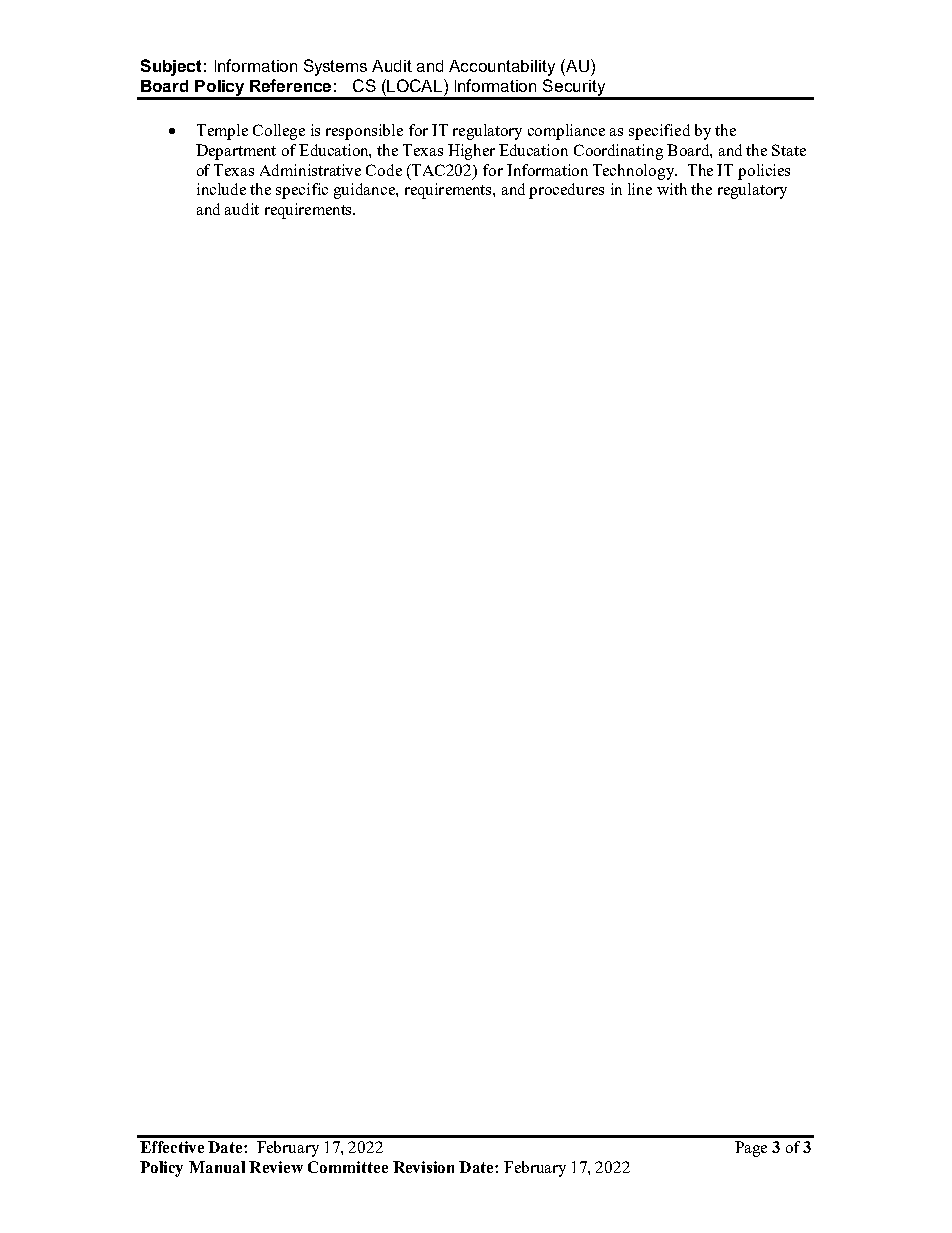 The image size is (952, 1233). I want to click on Temple, so click(222, 132).
